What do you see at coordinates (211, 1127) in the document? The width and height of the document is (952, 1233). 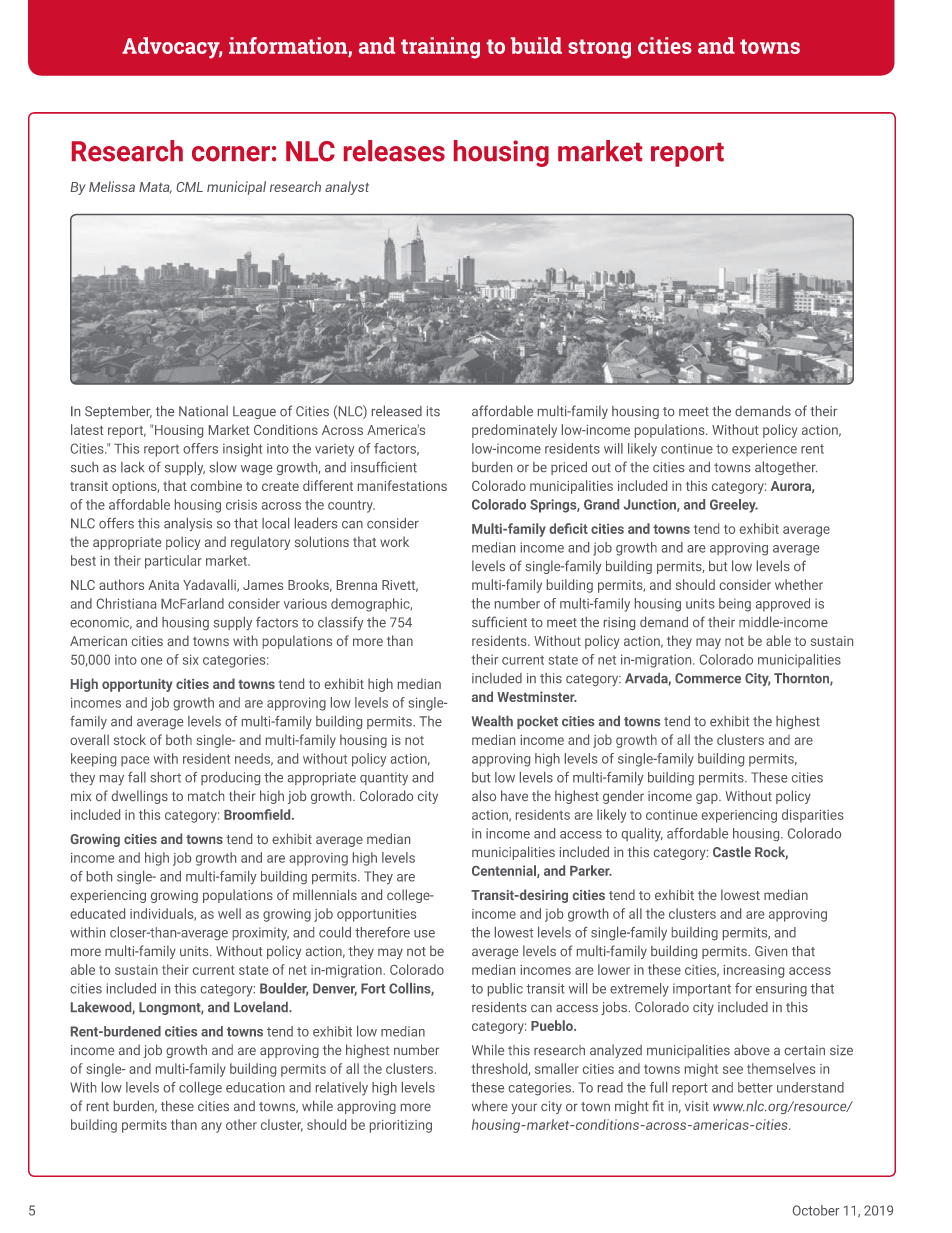 I see `any` at bounding box center [211, 1127].
